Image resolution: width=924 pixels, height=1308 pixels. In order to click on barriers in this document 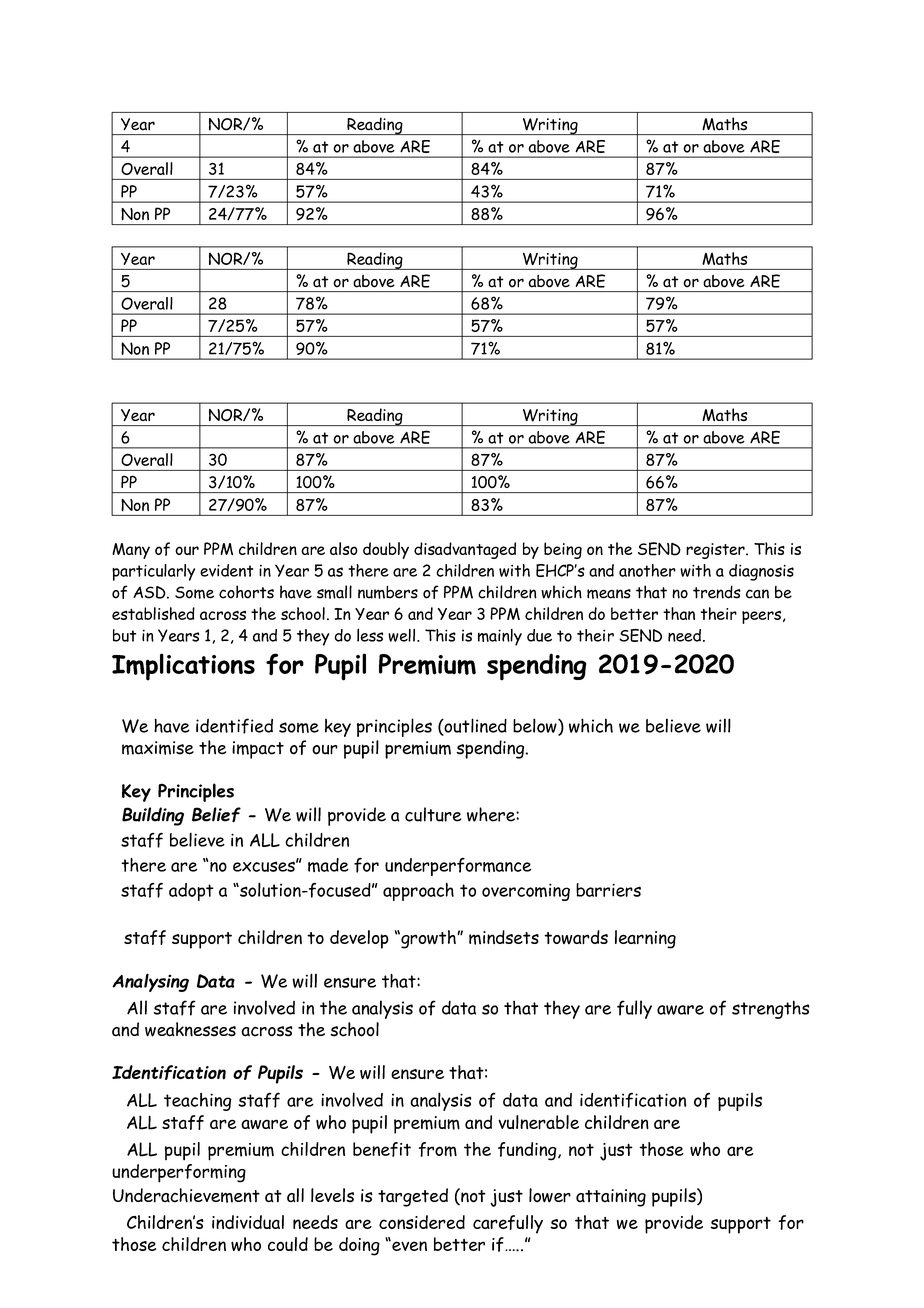, I will do `click(608, 890)`.
